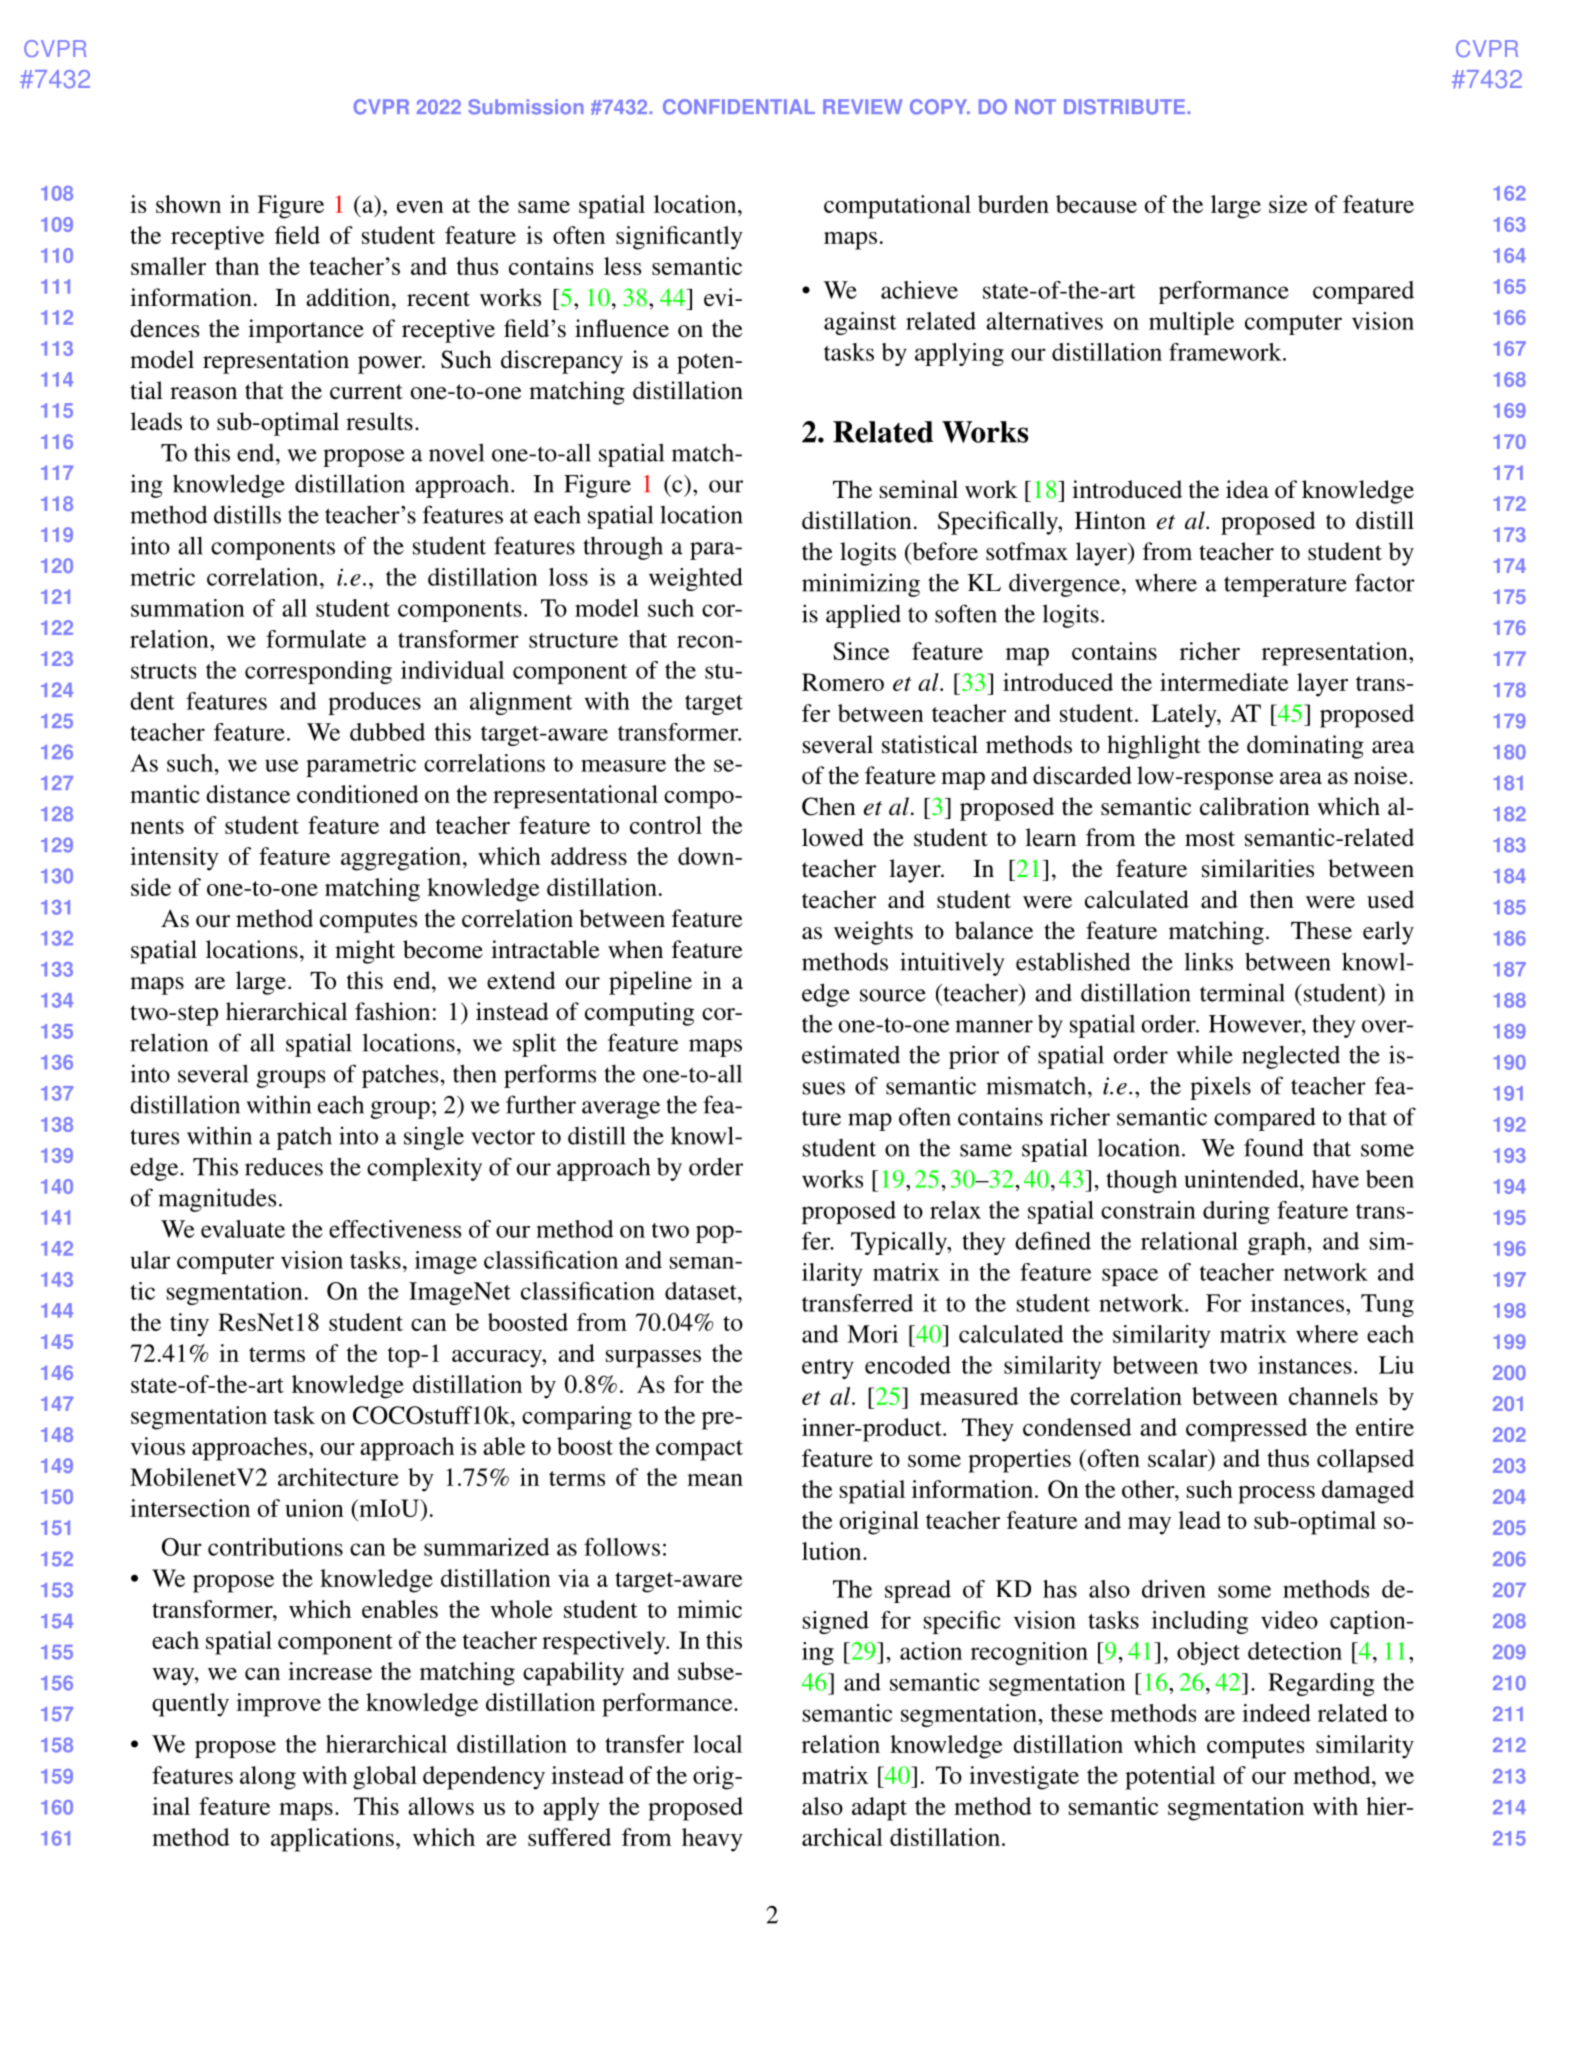 The width and height of the screenshot is (1588, 2056). Describe the element at coordinates (318, 672) in the screenshot. I see `corresponding` at that location.
